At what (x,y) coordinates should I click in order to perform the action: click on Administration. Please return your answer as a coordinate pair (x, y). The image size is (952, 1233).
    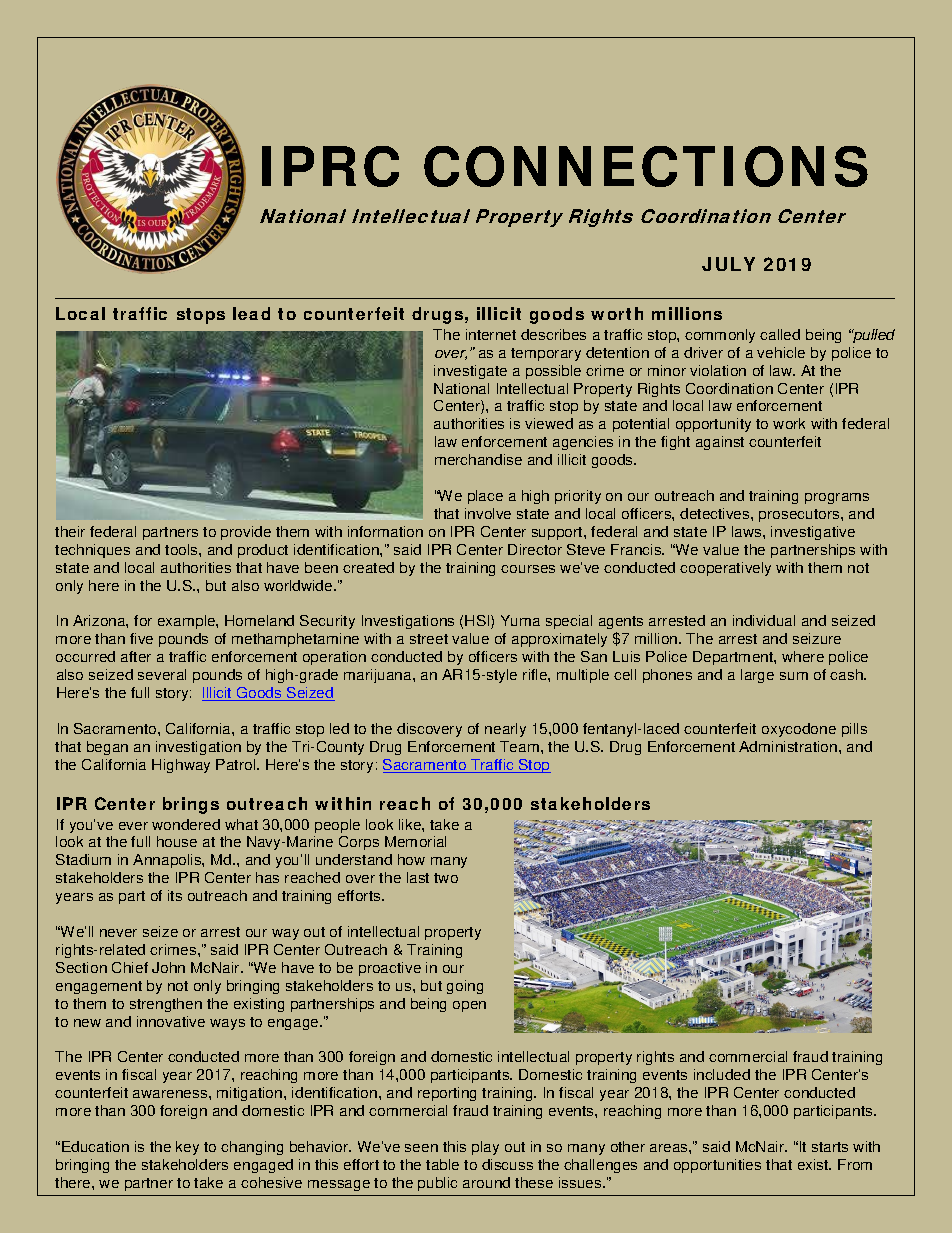
    Looking at the image, I should click on (789, 746).
